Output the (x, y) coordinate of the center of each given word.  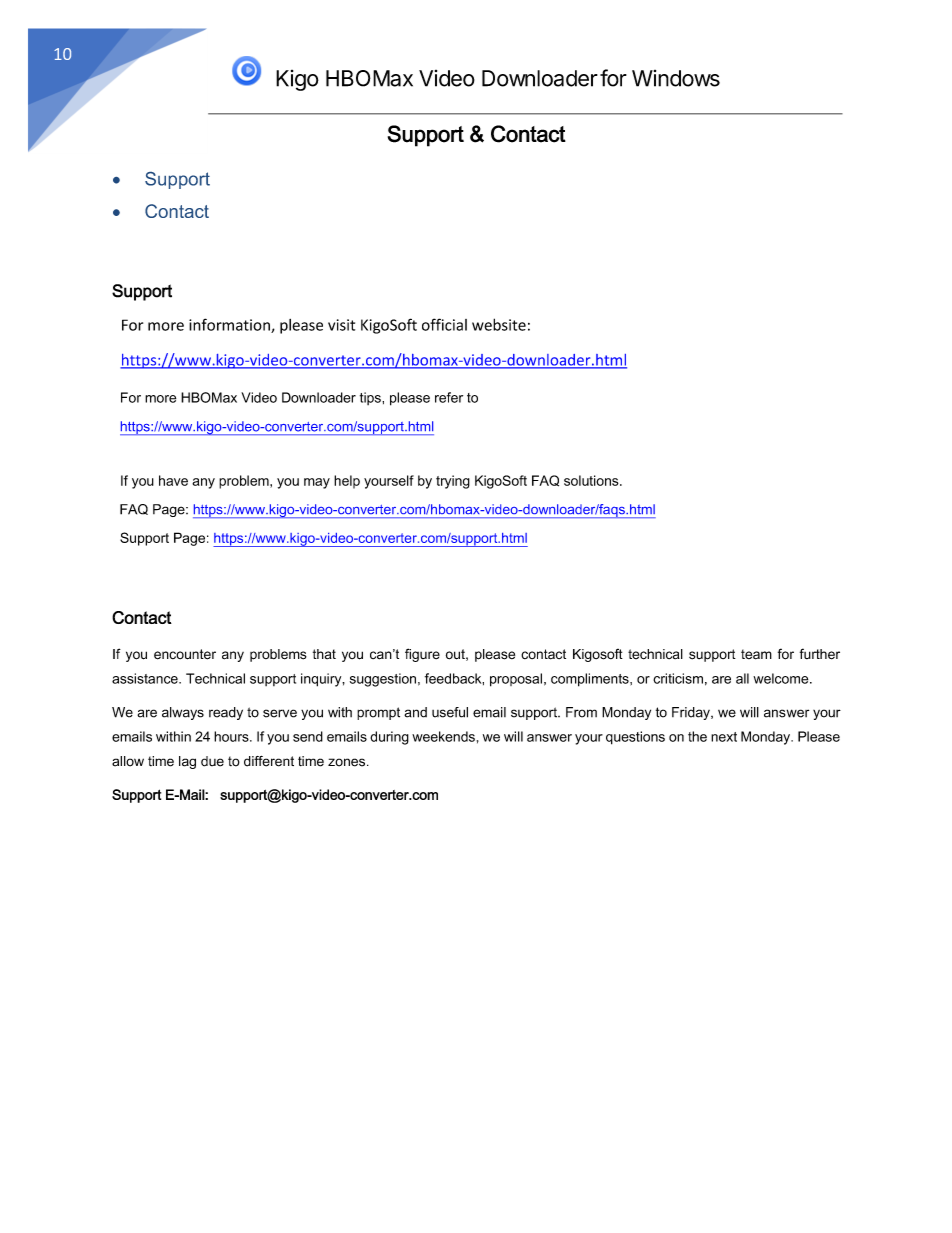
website (499, 324)
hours (232, 736)
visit (341, 325)
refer (449, 397)
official (444, 324)
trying (453, 482)
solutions (592, 480)
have (173, 480)
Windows (676, 78)
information (230, 325)
